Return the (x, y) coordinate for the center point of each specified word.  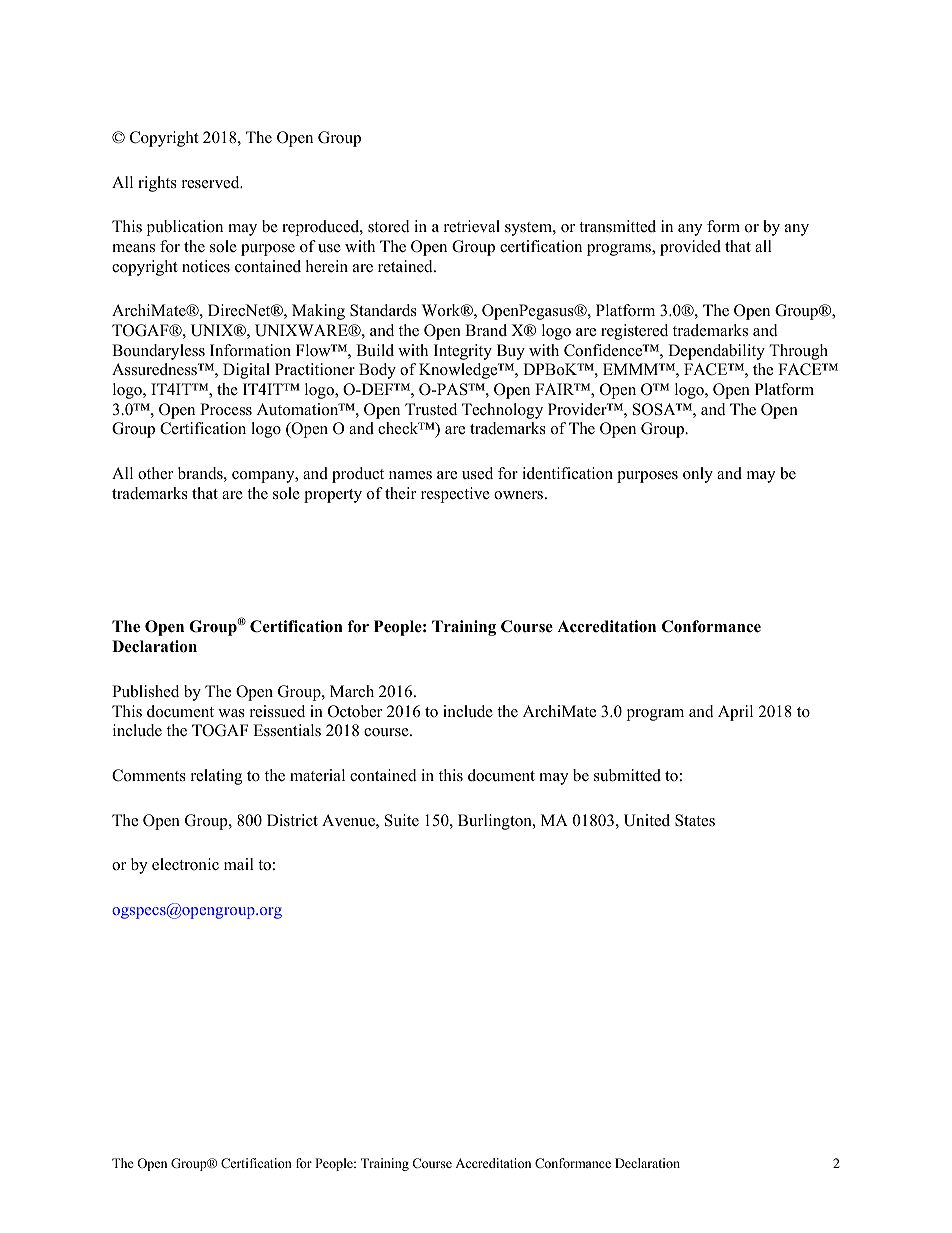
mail (239, 864)
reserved (212, 182)
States (695, 820)
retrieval (472, 226)
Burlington (496, 822)
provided (690, 248)
